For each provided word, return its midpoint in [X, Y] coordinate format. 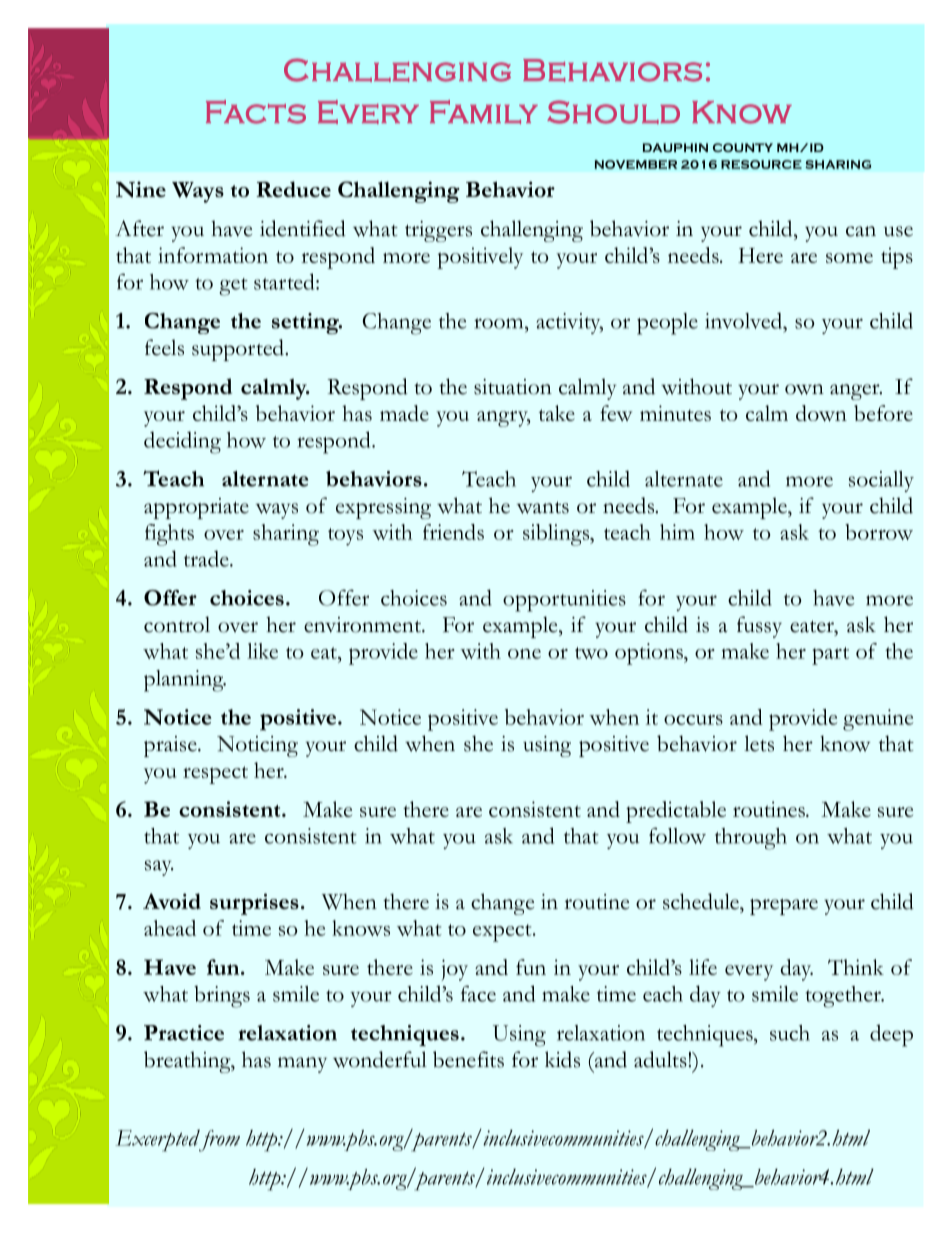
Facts [256, 112]
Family [484, 112]
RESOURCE [761, 164]
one [524, 654]
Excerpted [158, 1140]
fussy [759, 627]
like [262, 651]
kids [562, 1059]
